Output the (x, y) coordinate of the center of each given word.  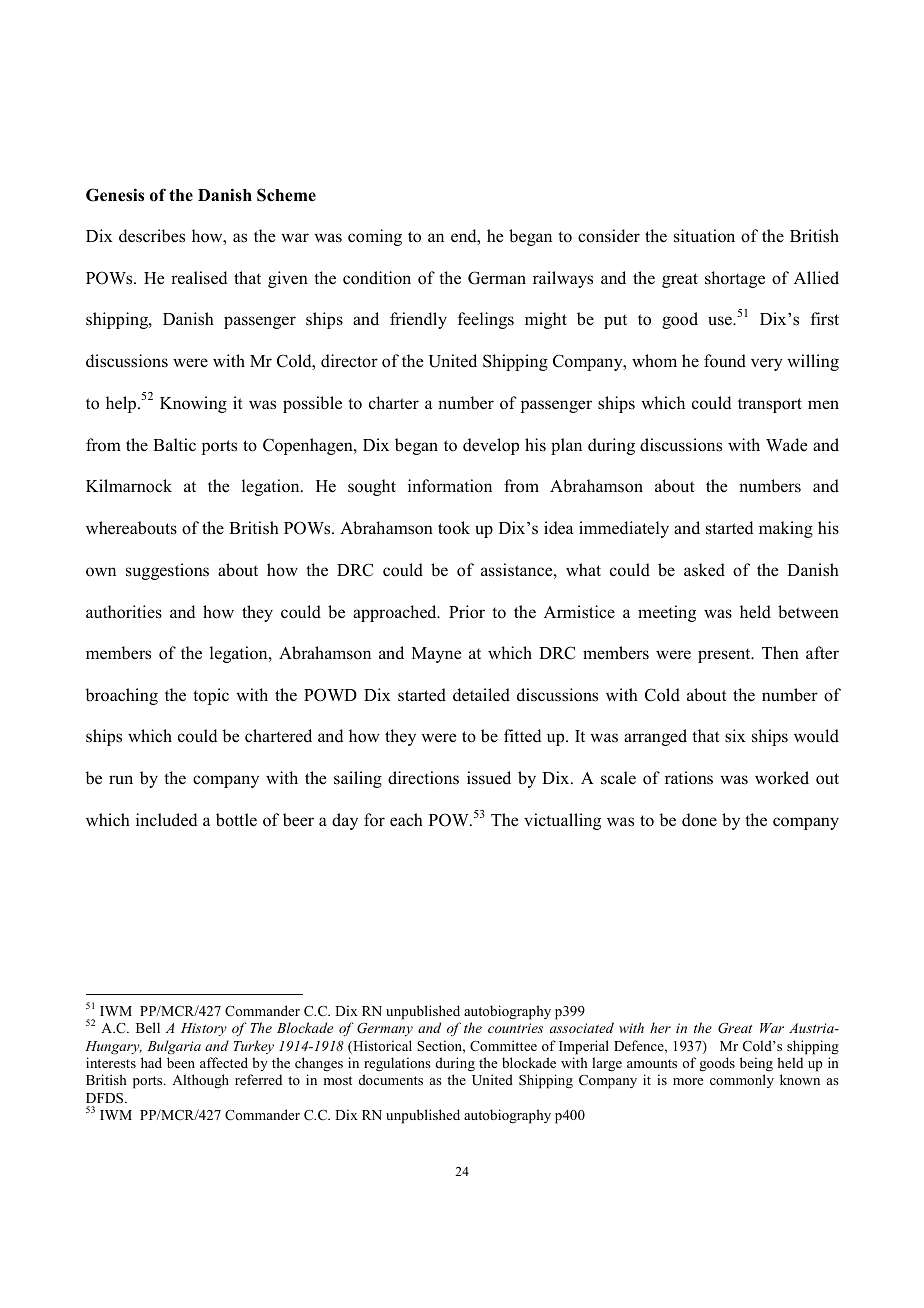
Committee (503, 1046)
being (756, 1064)
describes (152, 236)
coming (375, 237)
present (725, 655)
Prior (467, 612)
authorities (124, 612)
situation (704, 236)
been (181, 1062)
